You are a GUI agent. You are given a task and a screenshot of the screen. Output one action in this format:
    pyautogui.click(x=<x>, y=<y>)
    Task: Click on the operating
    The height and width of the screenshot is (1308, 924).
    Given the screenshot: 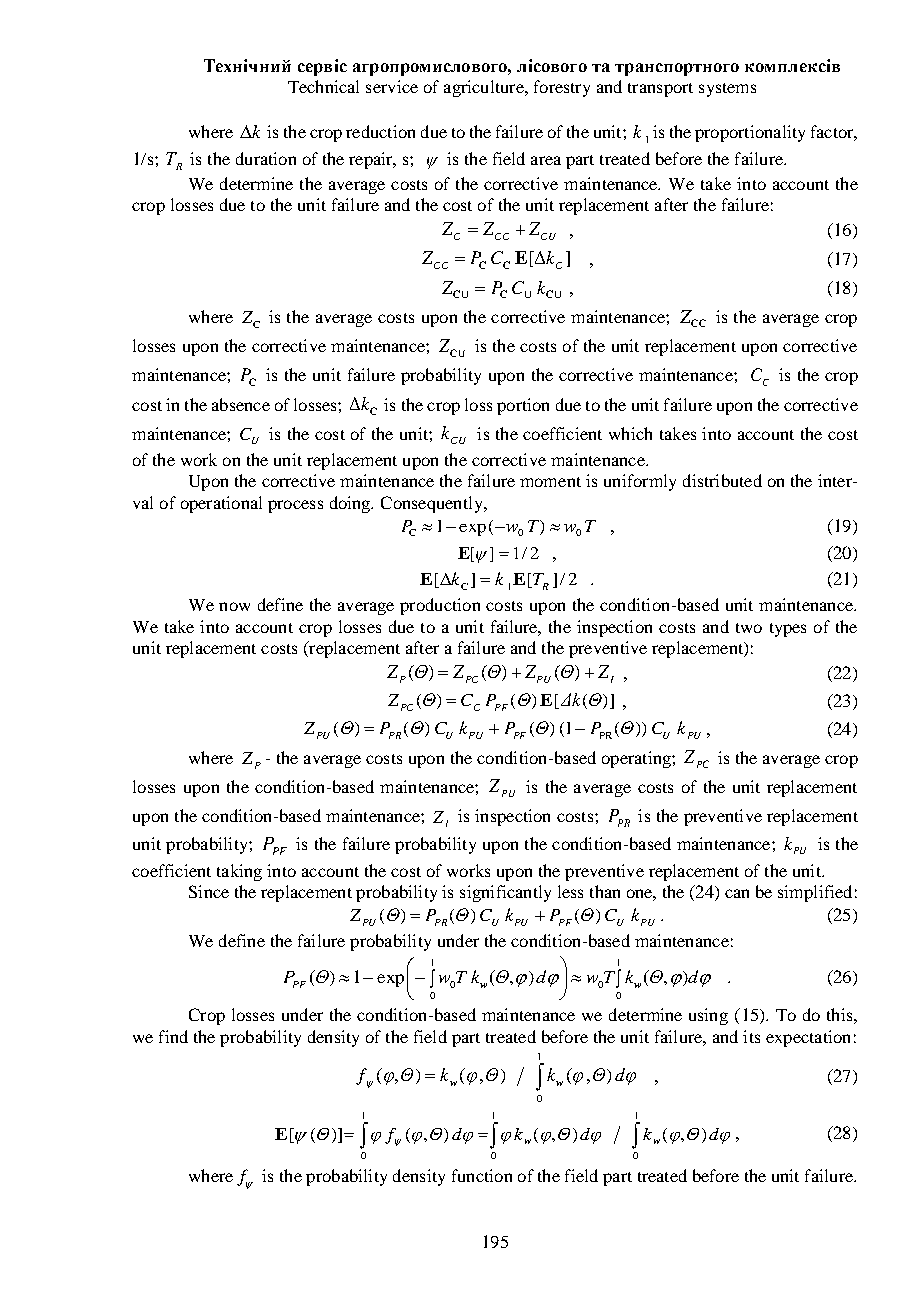 What is the action you would take?
    pyautogui.click(x=637, y=759)
